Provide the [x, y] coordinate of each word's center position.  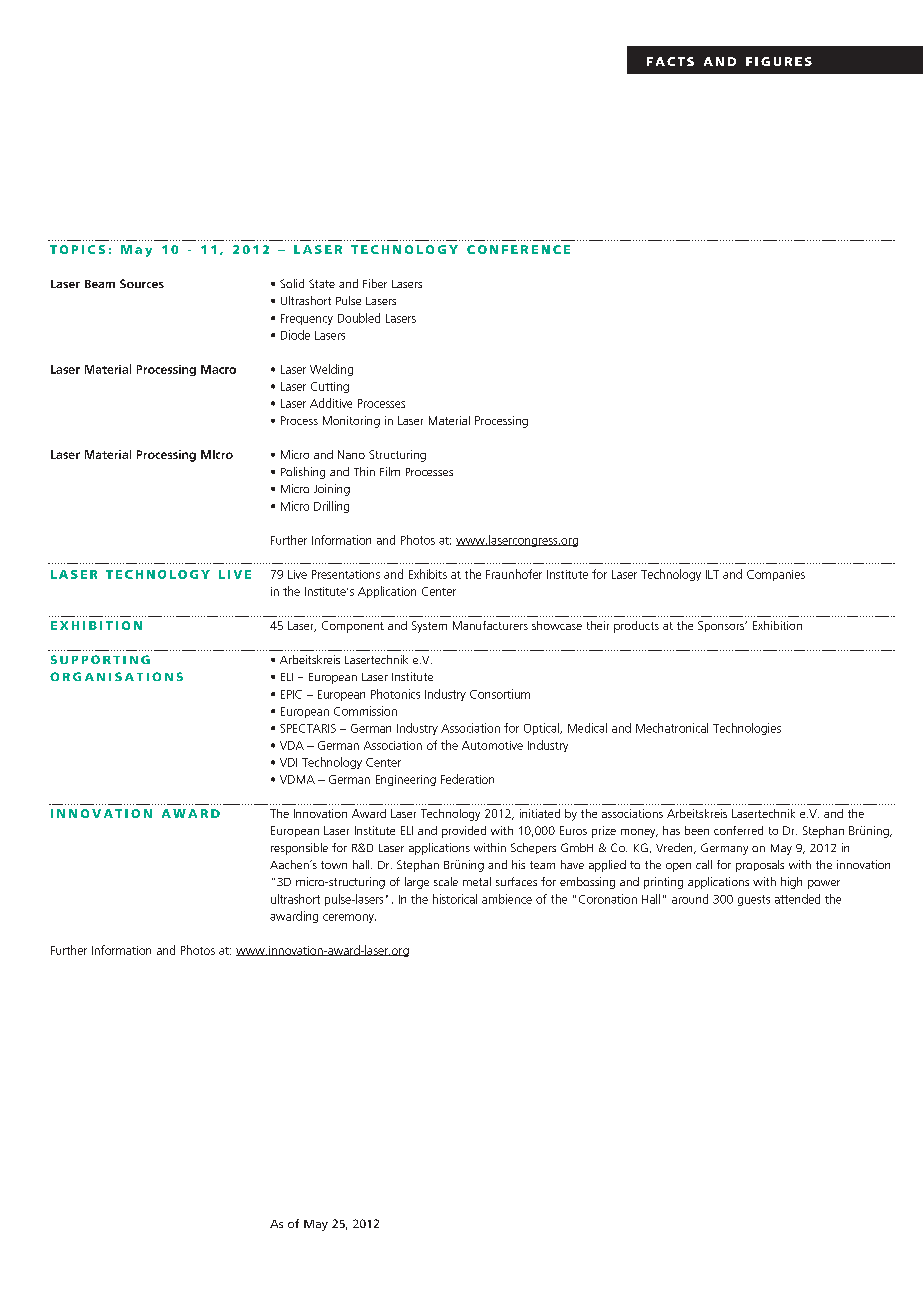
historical [455, 899]
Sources [142, 283]
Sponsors [722, 626]
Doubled [359, 318]
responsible [299, 849]
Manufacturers [490, 625]
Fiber [375, 283]
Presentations [346, 574]
